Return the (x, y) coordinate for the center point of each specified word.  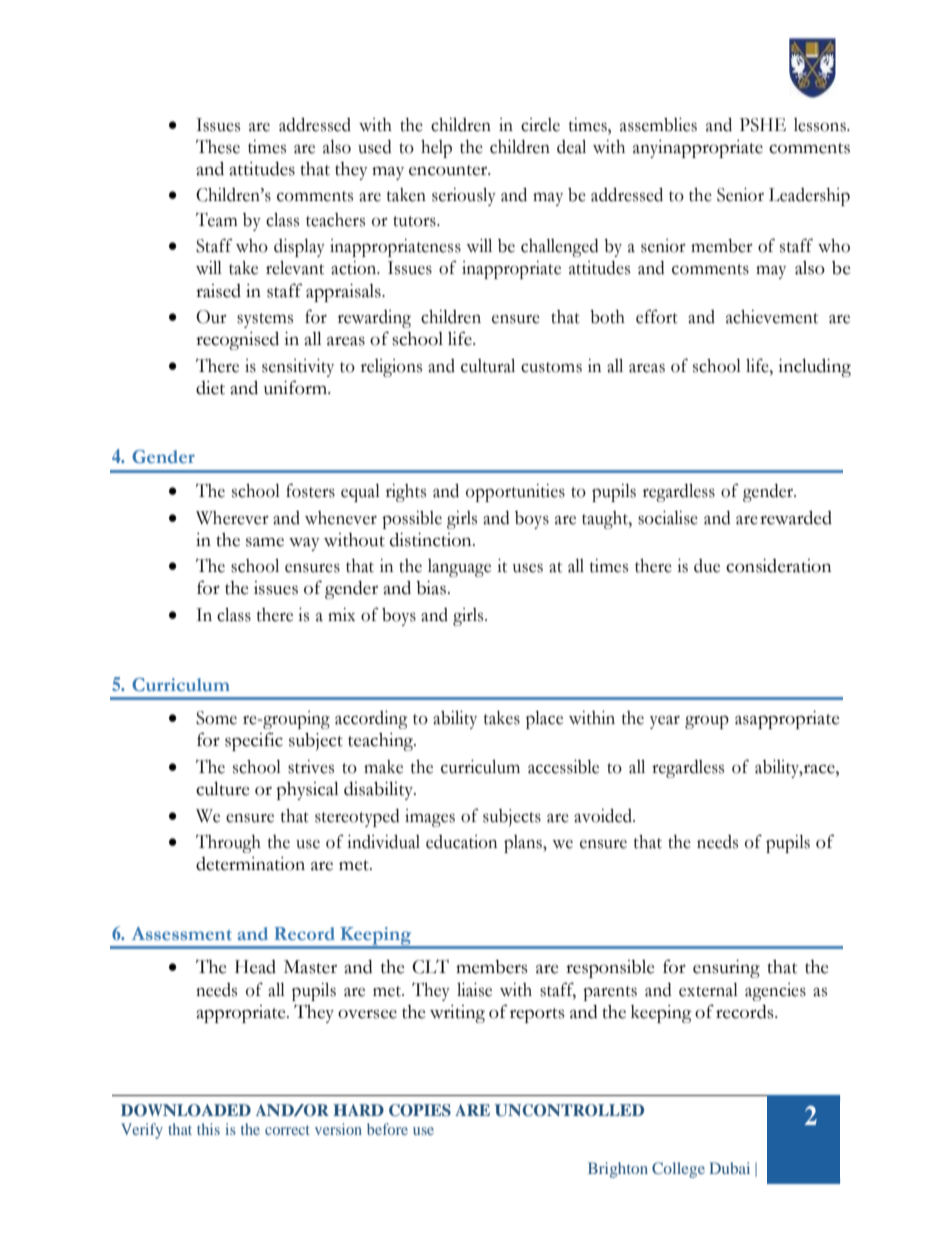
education (461, 842)
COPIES (420, 1110)
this (208, 1129)
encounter (449, 170)
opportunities (515, 493)
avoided (604, 816)
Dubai (729, 1168)
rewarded (796, 518)
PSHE (763, 125)
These (218, 147)
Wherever (232, 518)
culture (223, 789)
